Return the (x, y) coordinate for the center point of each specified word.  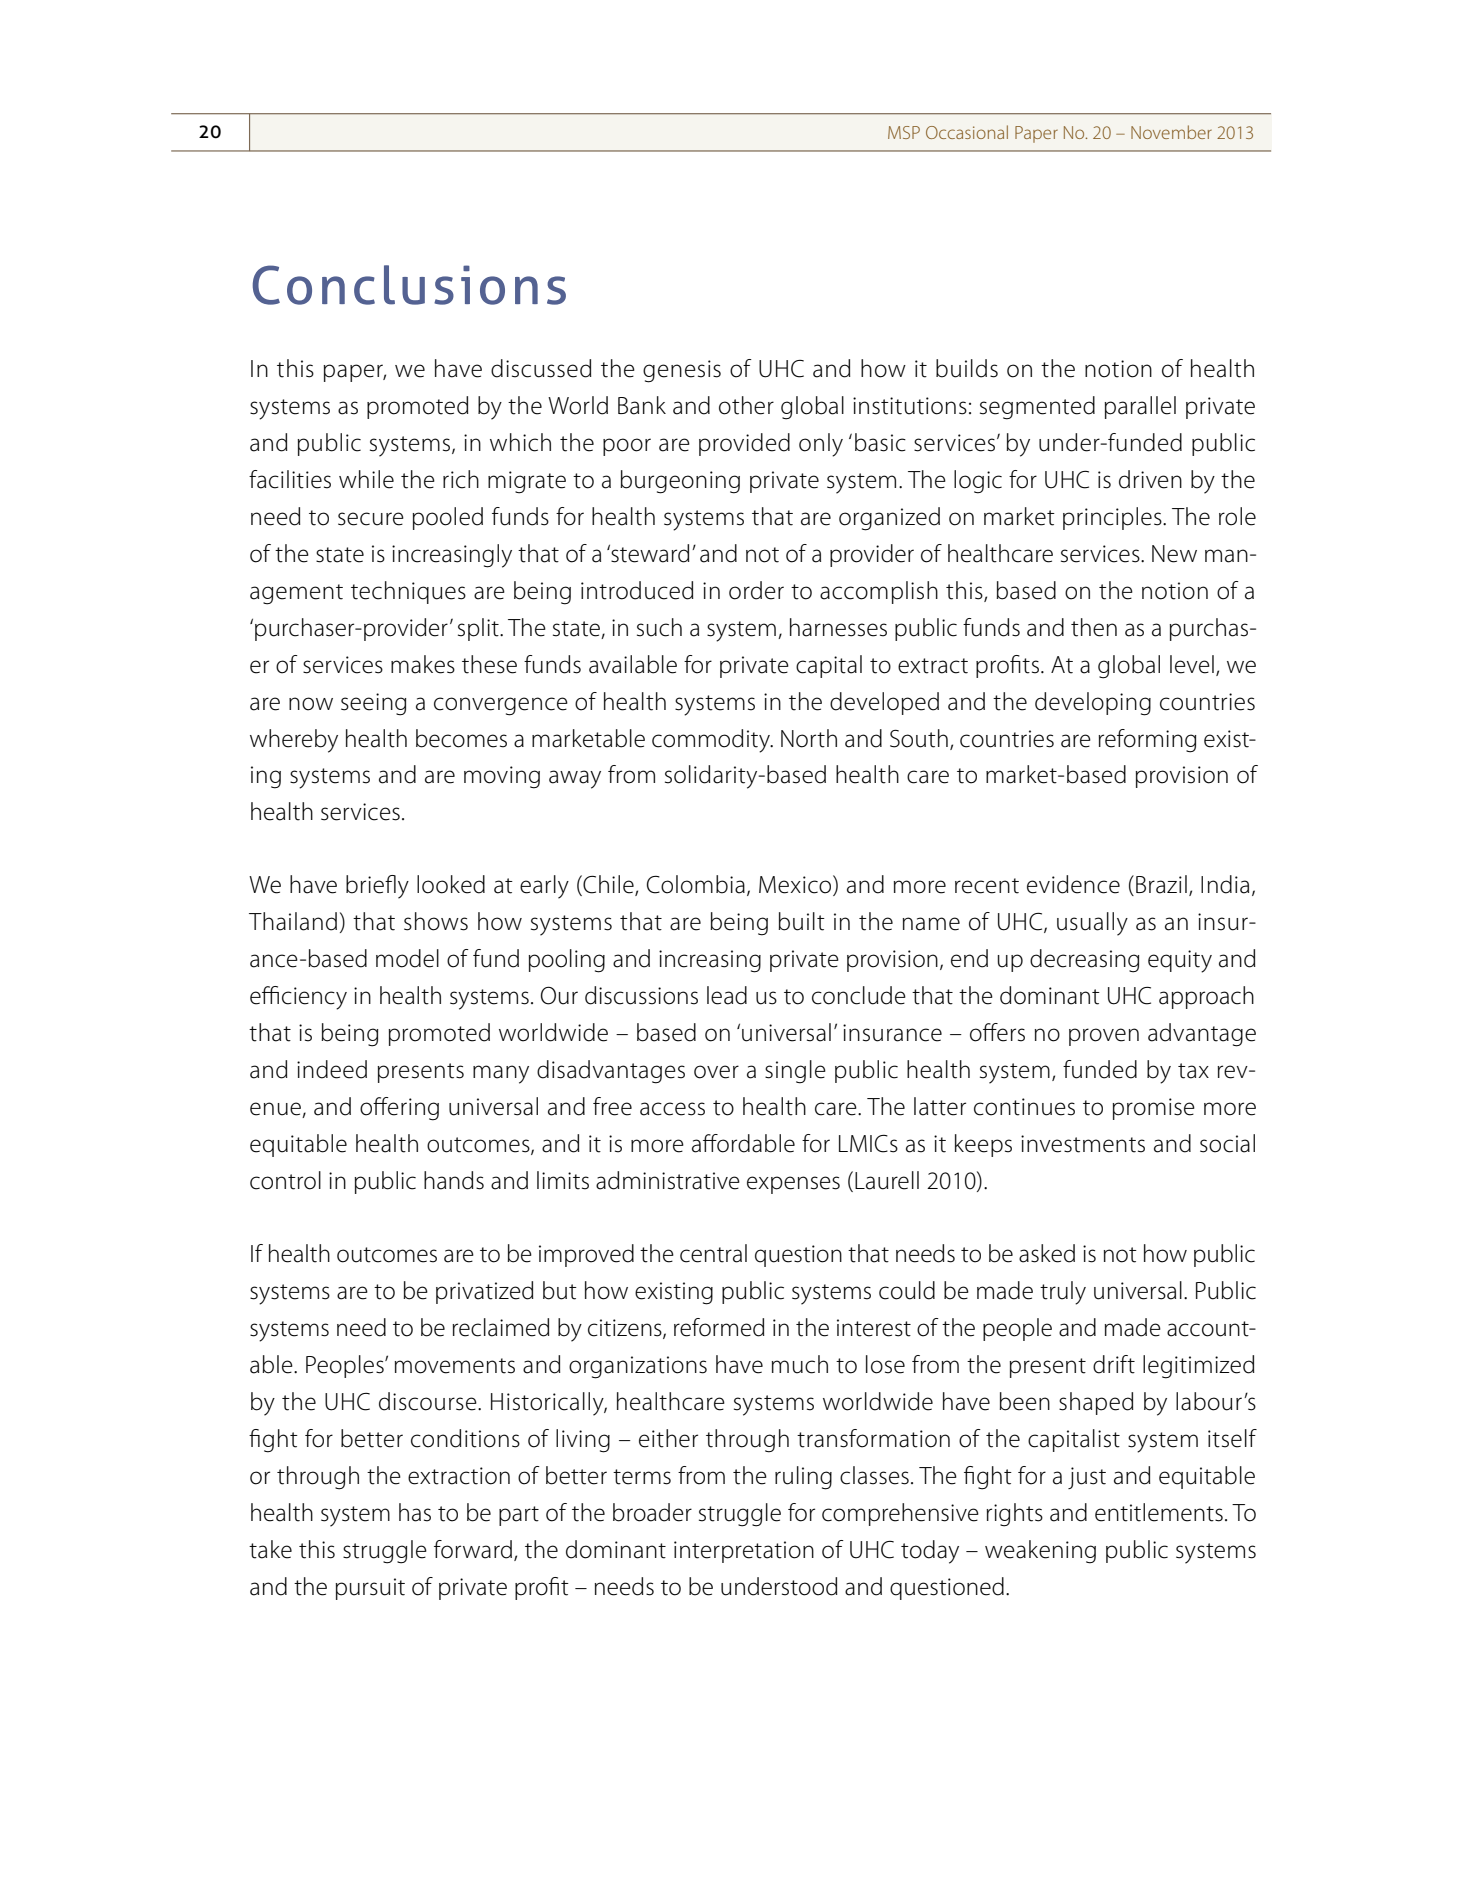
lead (727, 995)
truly (1063, 1293)
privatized (484, 1292)
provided (744, 444)
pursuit (370, 1589)
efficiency (298, 998)
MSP (904, 132)
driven (1150, 479)
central (713, 1253)
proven (1104, 1037)
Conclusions (409, 285)
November (1171, 132)
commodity (712, 741)
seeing (373, 704)
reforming (1147, 741)
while (366, 479)
